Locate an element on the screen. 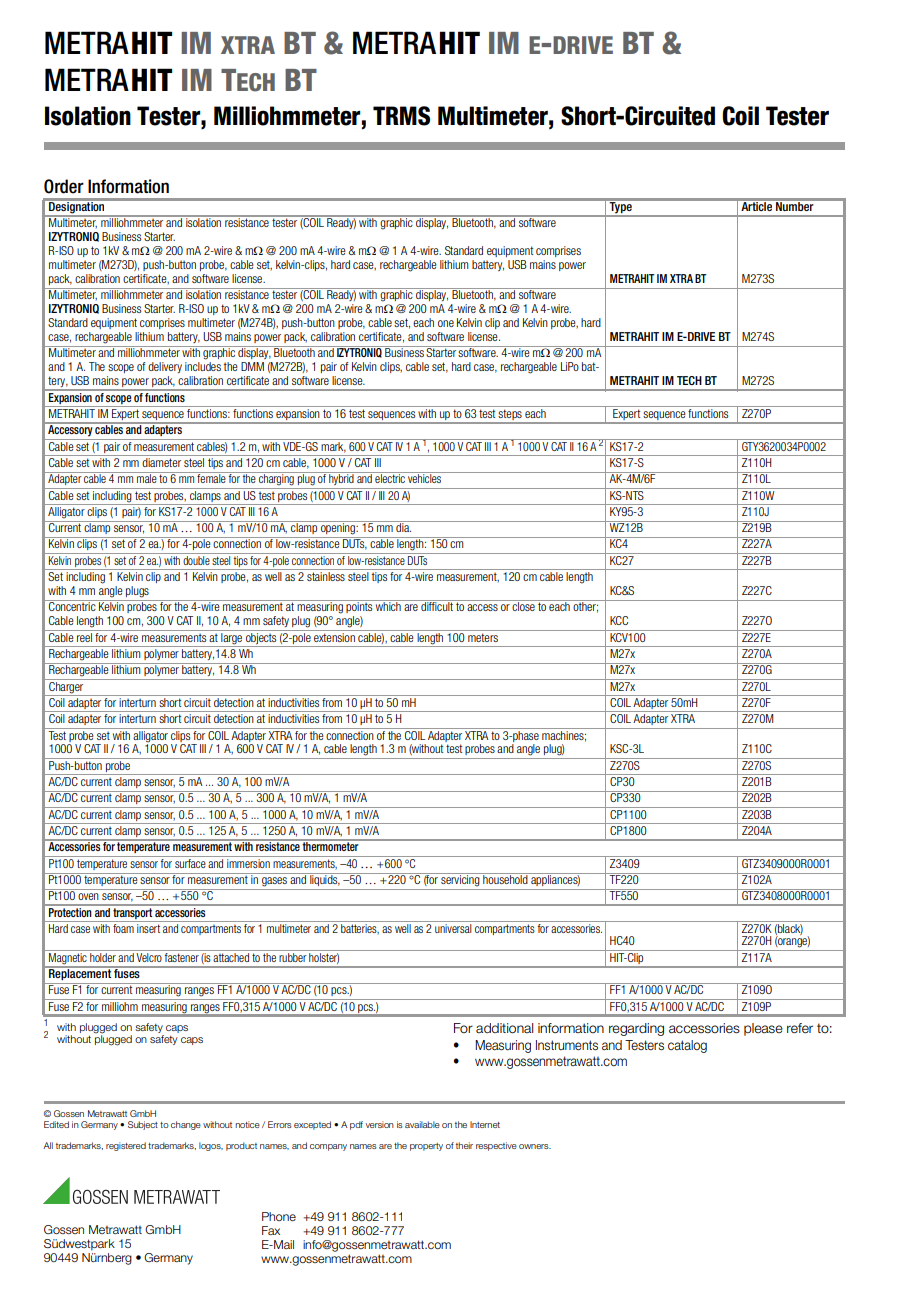 Image resolution: width=924 pixels, height=1308 pixels. servicing is located at coordinates (460, 880).
